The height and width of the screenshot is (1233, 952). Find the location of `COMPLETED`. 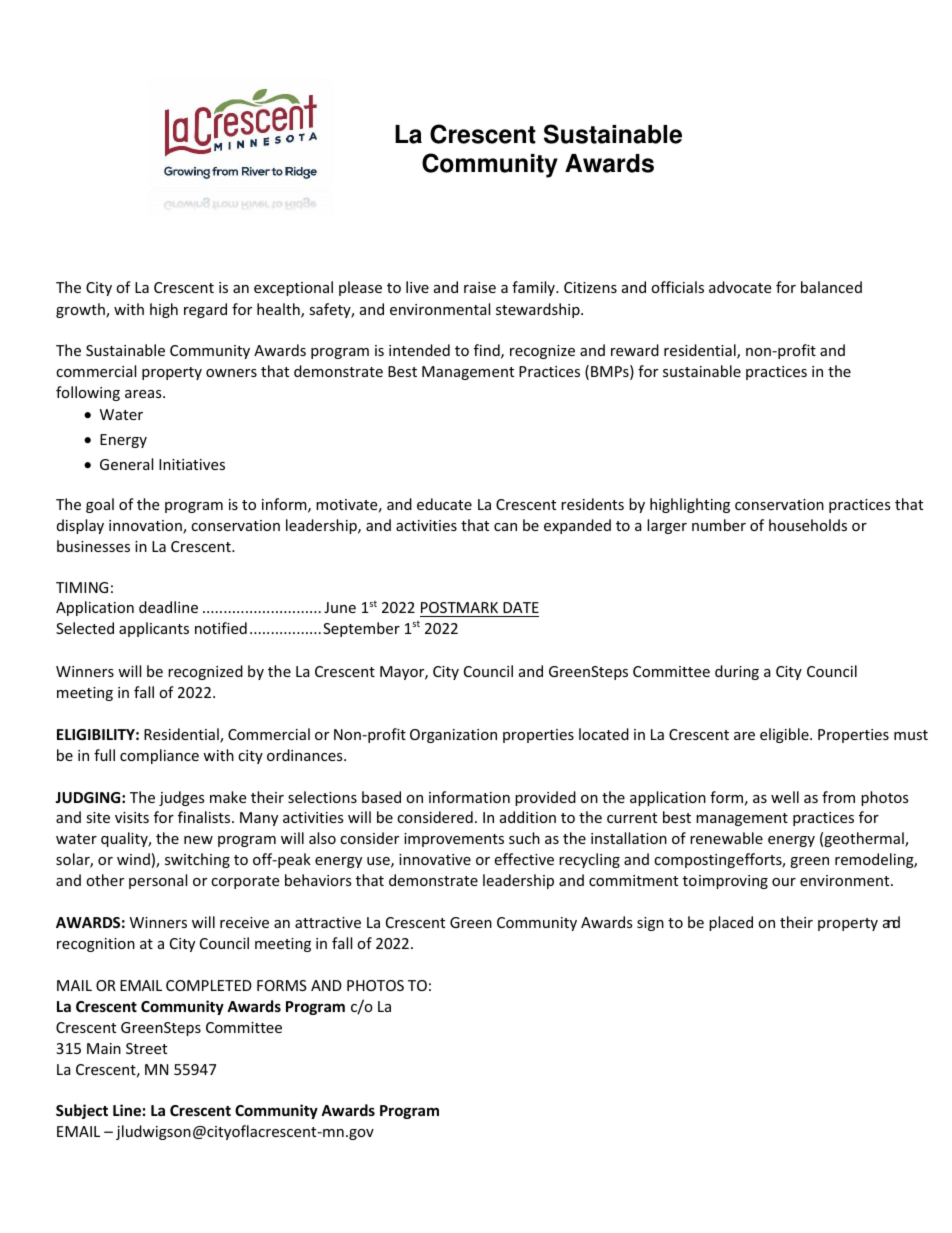

COMPLETED is located at coordinates (209, 985).
